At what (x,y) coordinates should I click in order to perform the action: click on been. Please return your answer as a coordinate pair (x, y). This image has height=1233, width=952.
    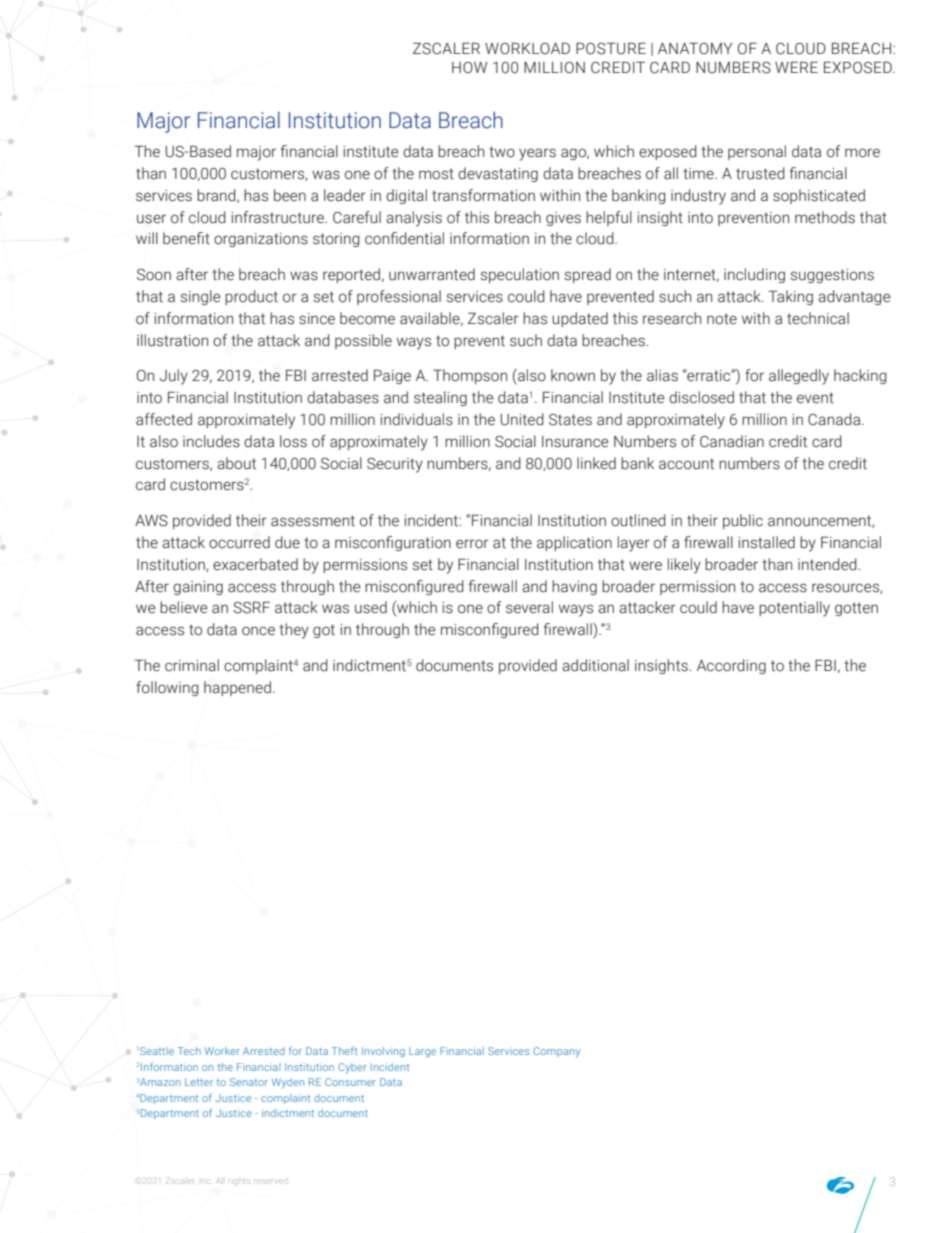
    Looking at the image, I should click on (290, 195).
